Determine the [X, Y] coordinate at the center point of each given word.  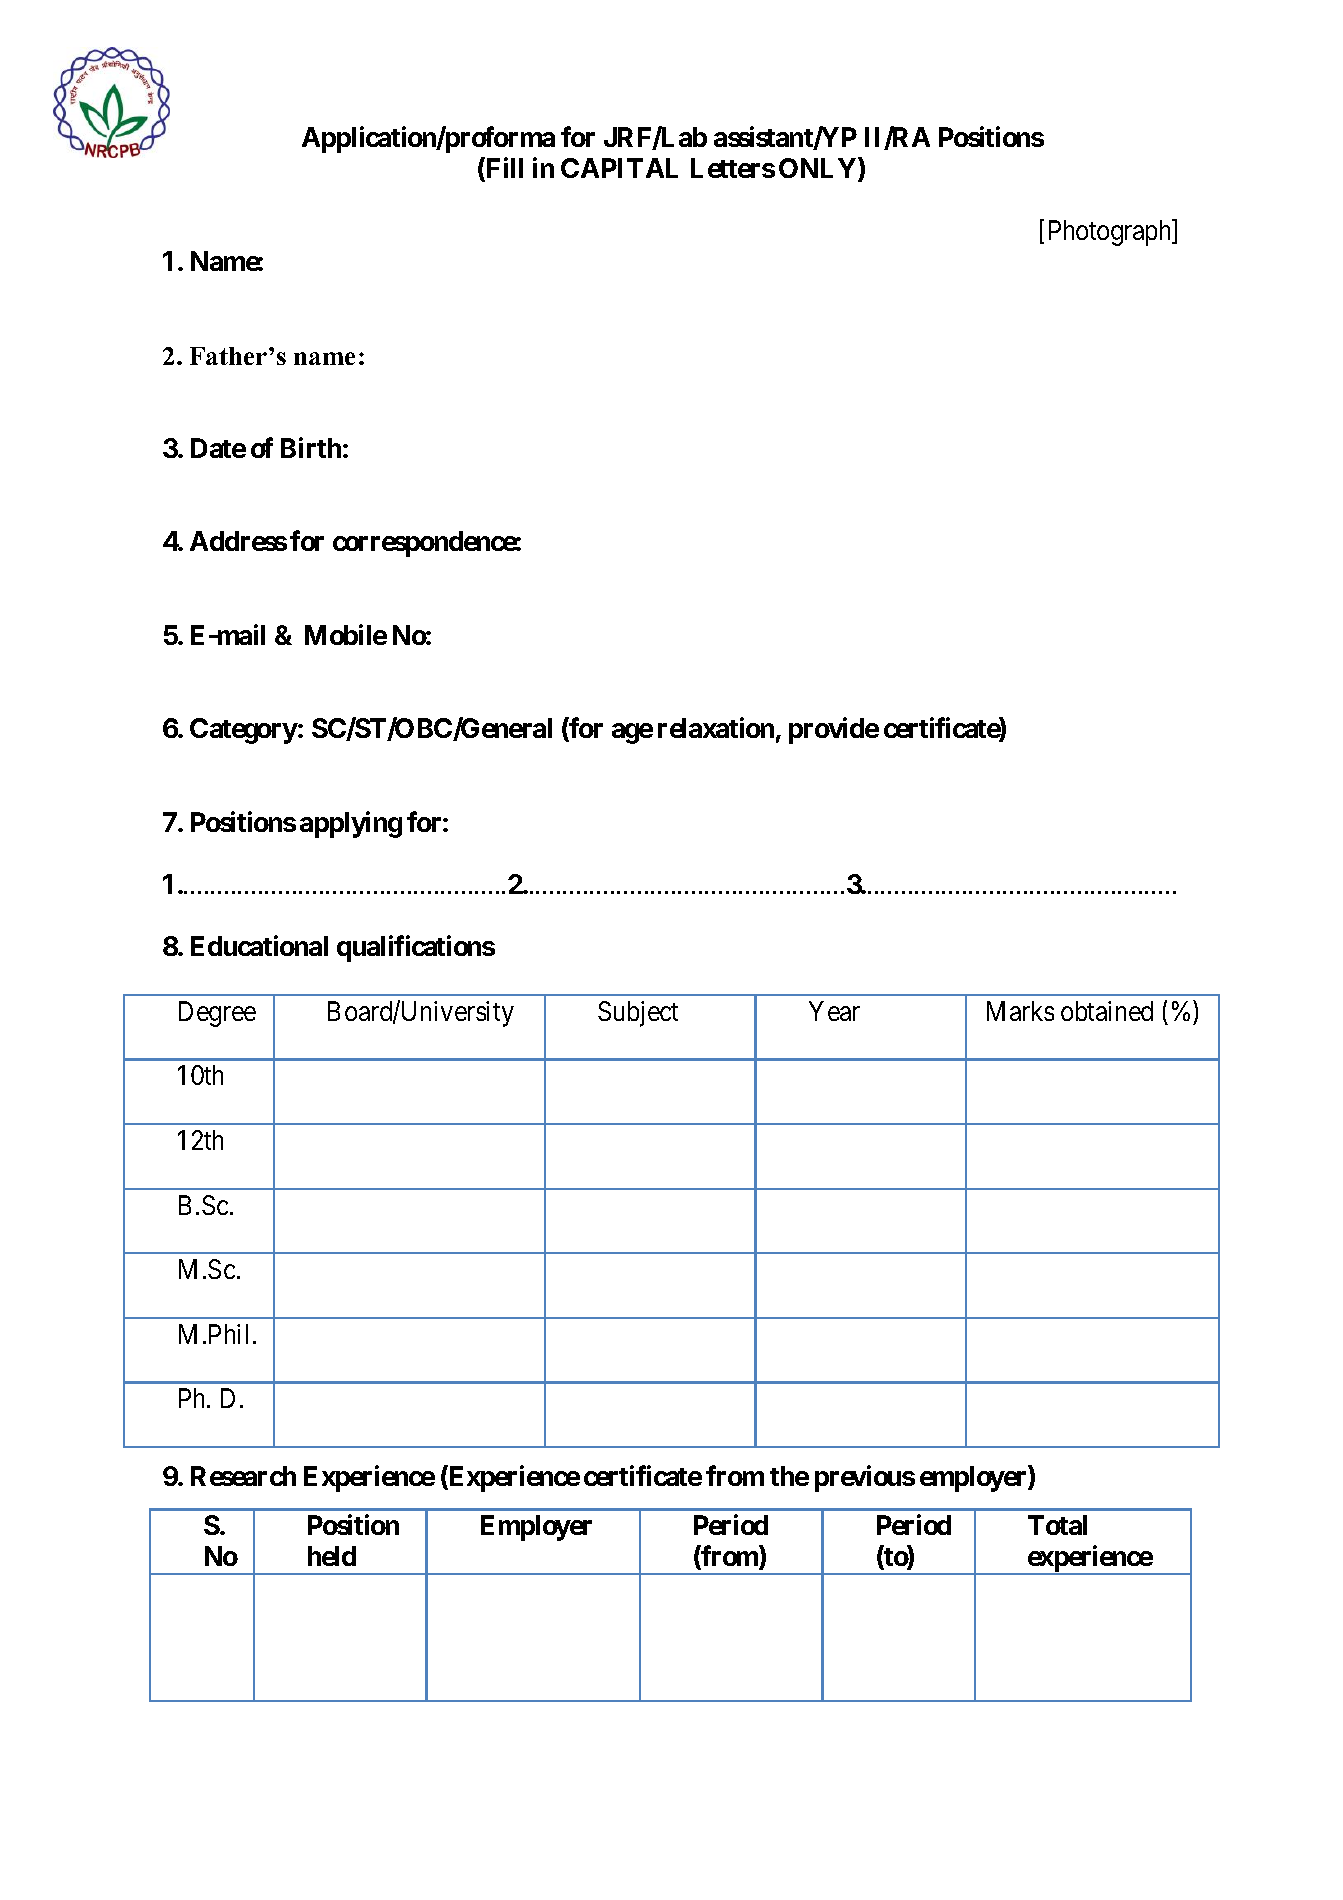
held [332, 1556]
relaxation [716, 728]
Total [1057, 1525]
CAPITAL [619, 168]
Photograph [1111, 233]
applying [351, 824]
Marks [1020, 1011]
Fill [503, 169]
